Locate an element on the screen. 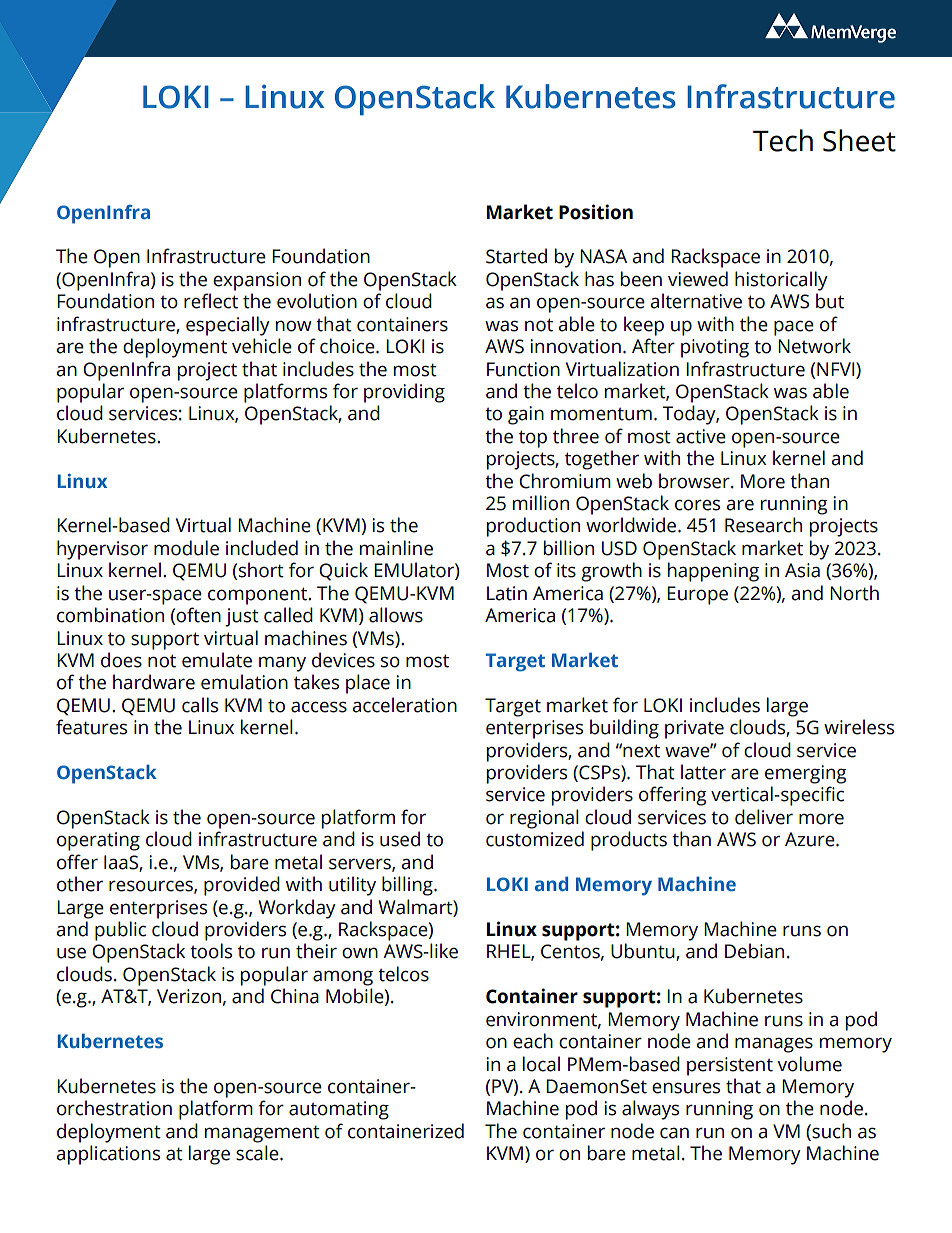 The width and height of the screenshot is (952, 1233). applications is located at coordinates (108, 1155).
